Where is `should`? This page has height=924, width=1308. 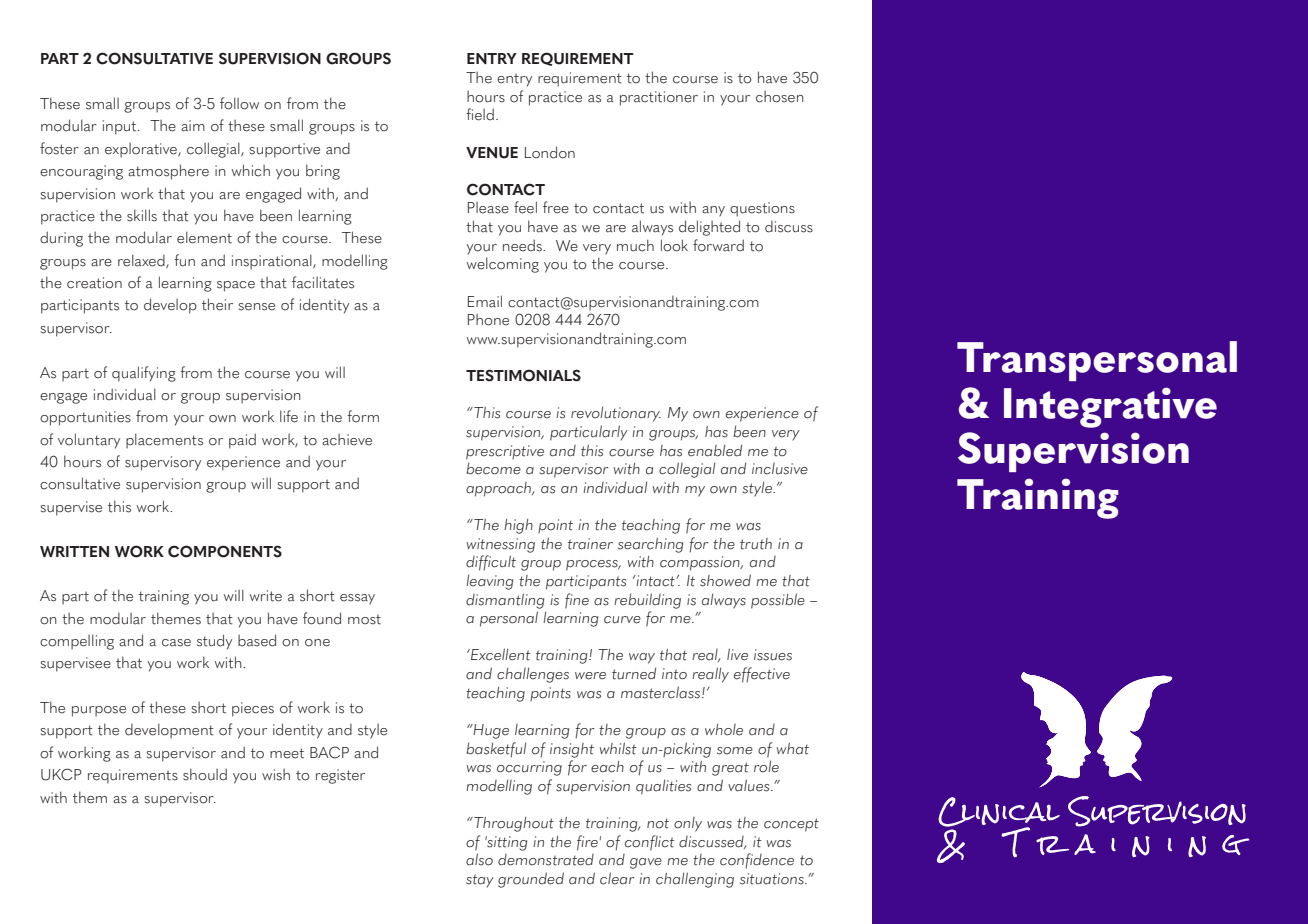 should is located at coordinates (205, 774).
